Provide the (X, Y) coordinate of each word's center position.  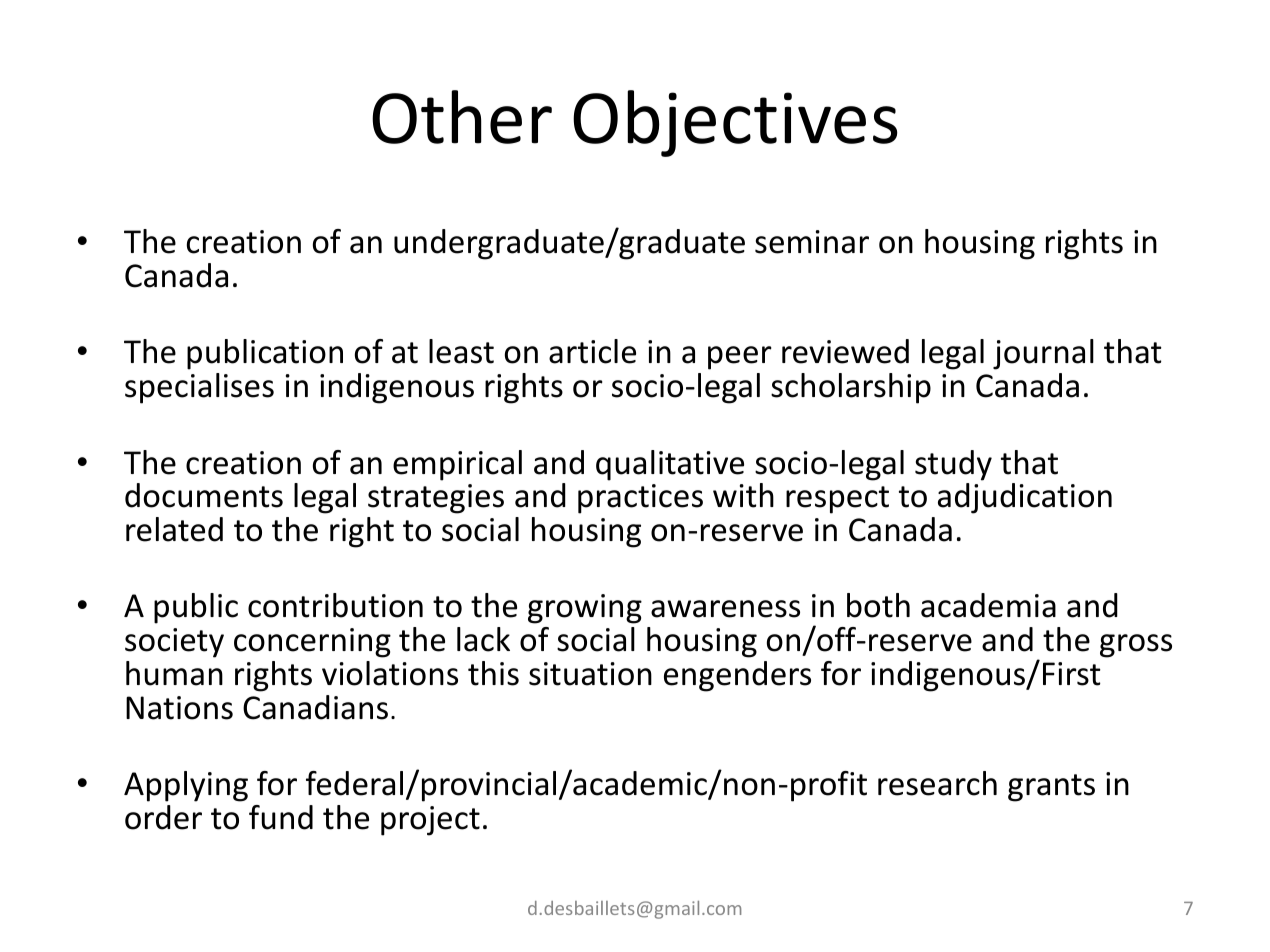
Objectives (735, 123)
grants (1051, 788)
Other (462, 117)
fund (281, 817)
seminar (812, 242)
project (430, 821)
